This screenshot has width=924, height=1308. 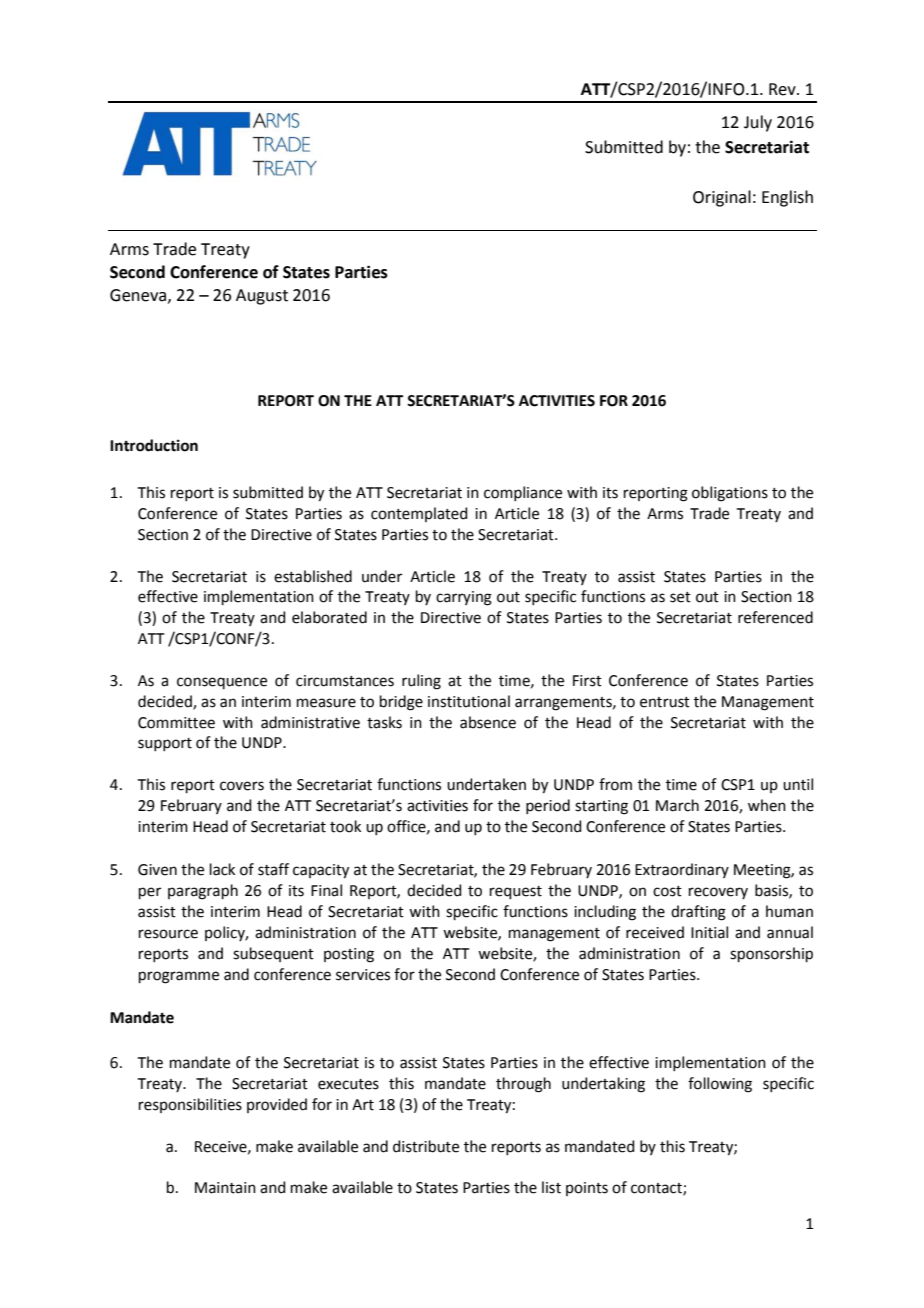 I want to click on distribute, so click(x=426, y=1146).
